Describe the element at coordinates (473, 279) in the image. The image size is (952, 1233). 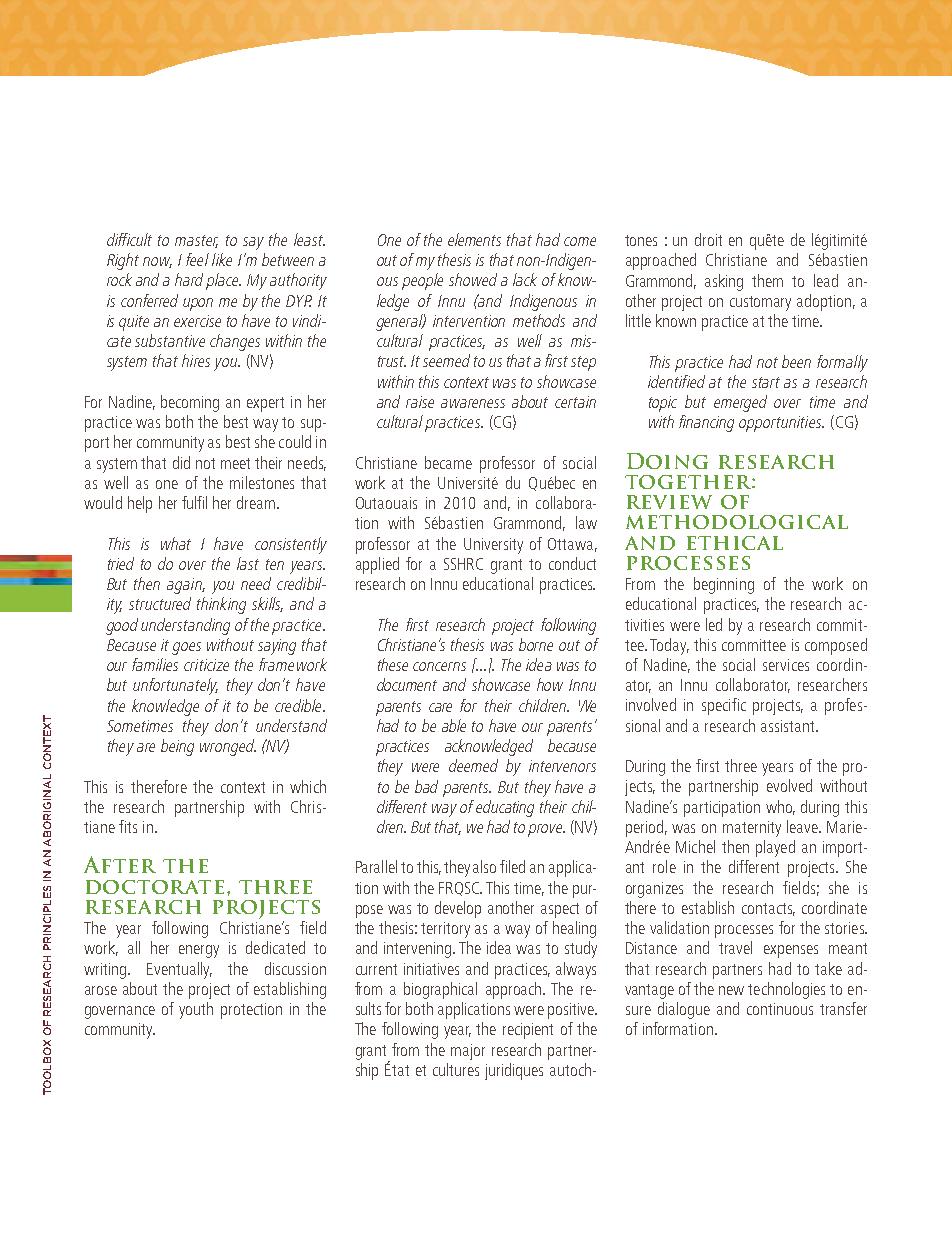
I see `showed` at that location.
